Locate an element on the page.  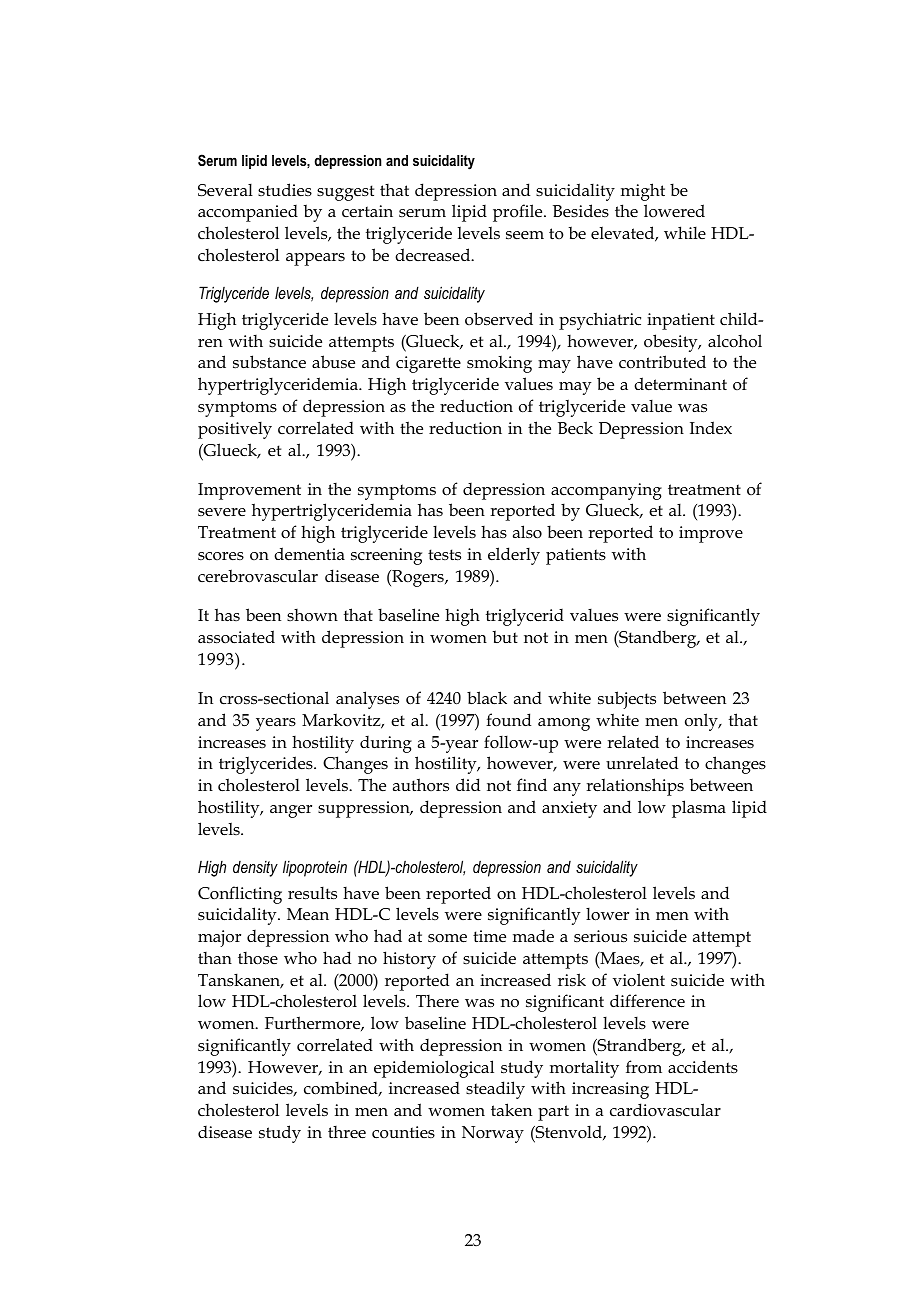
cardiovascular is located at coordinates (665, 1109).
